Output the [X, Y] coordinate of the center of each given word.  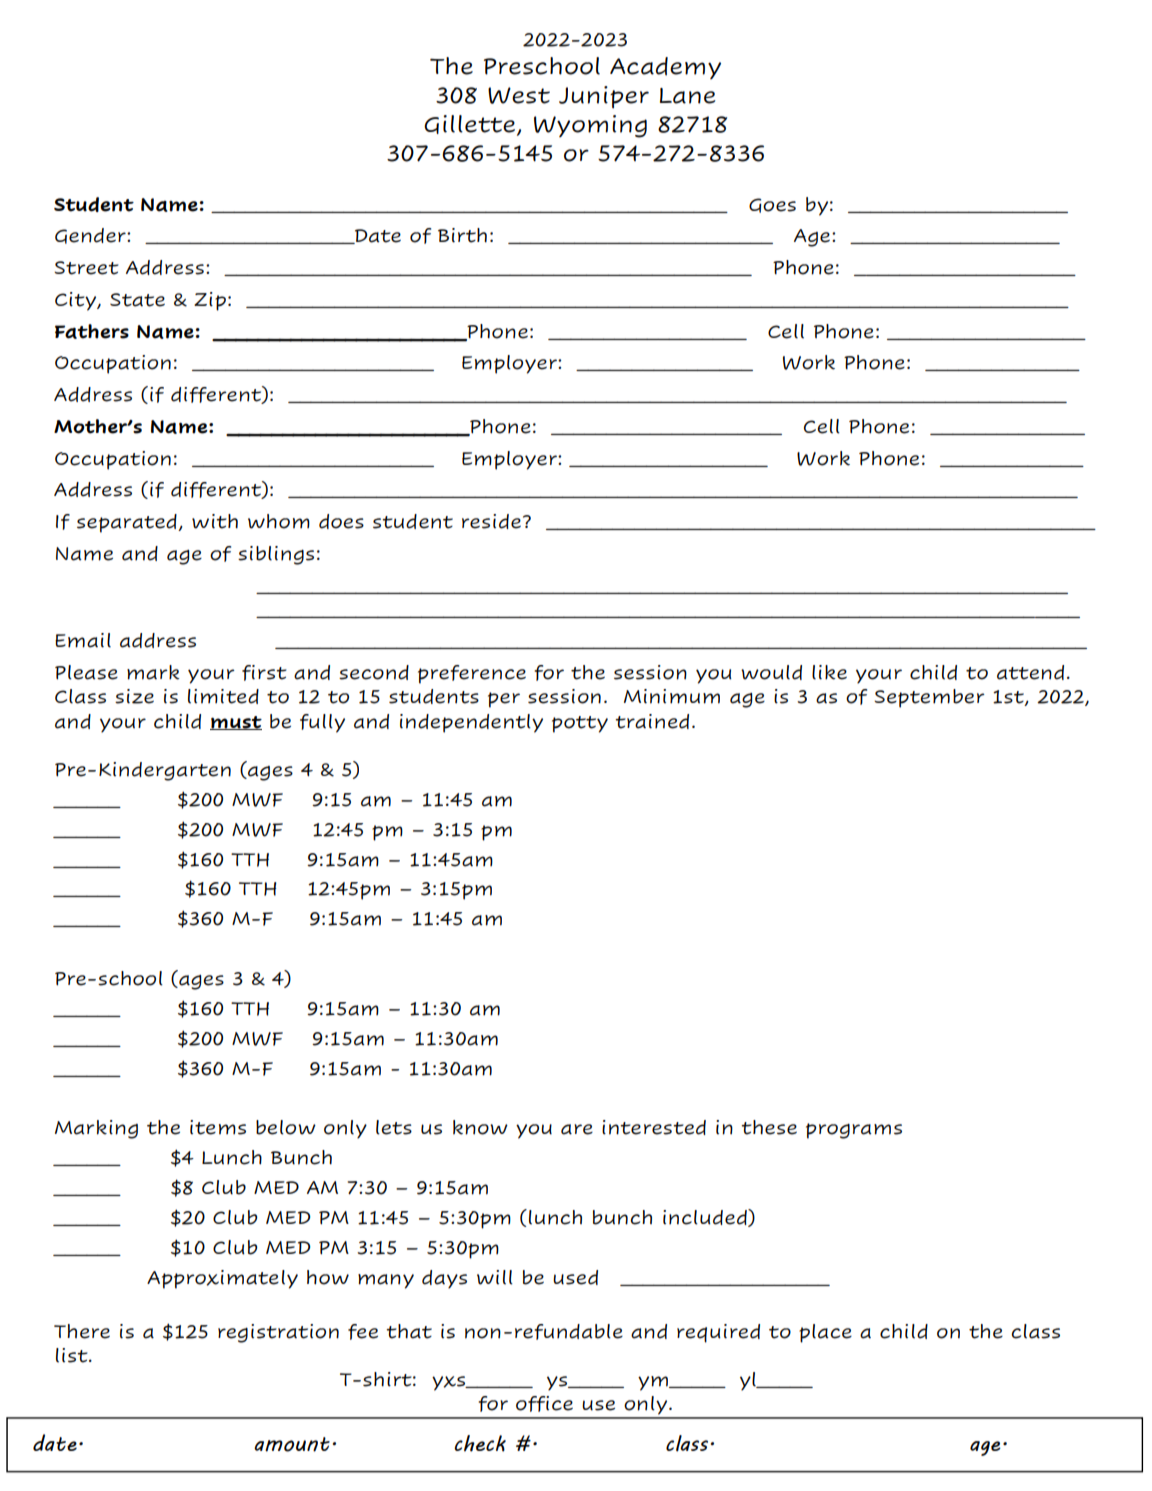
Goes [772, 205]
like [829, 672]
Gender [91, 236]
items [218, 1127]
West [519, 95]
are [577, 1129]
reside [491, 521]
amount [292, 1444]
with [215, 521]
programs [854, 1131]
